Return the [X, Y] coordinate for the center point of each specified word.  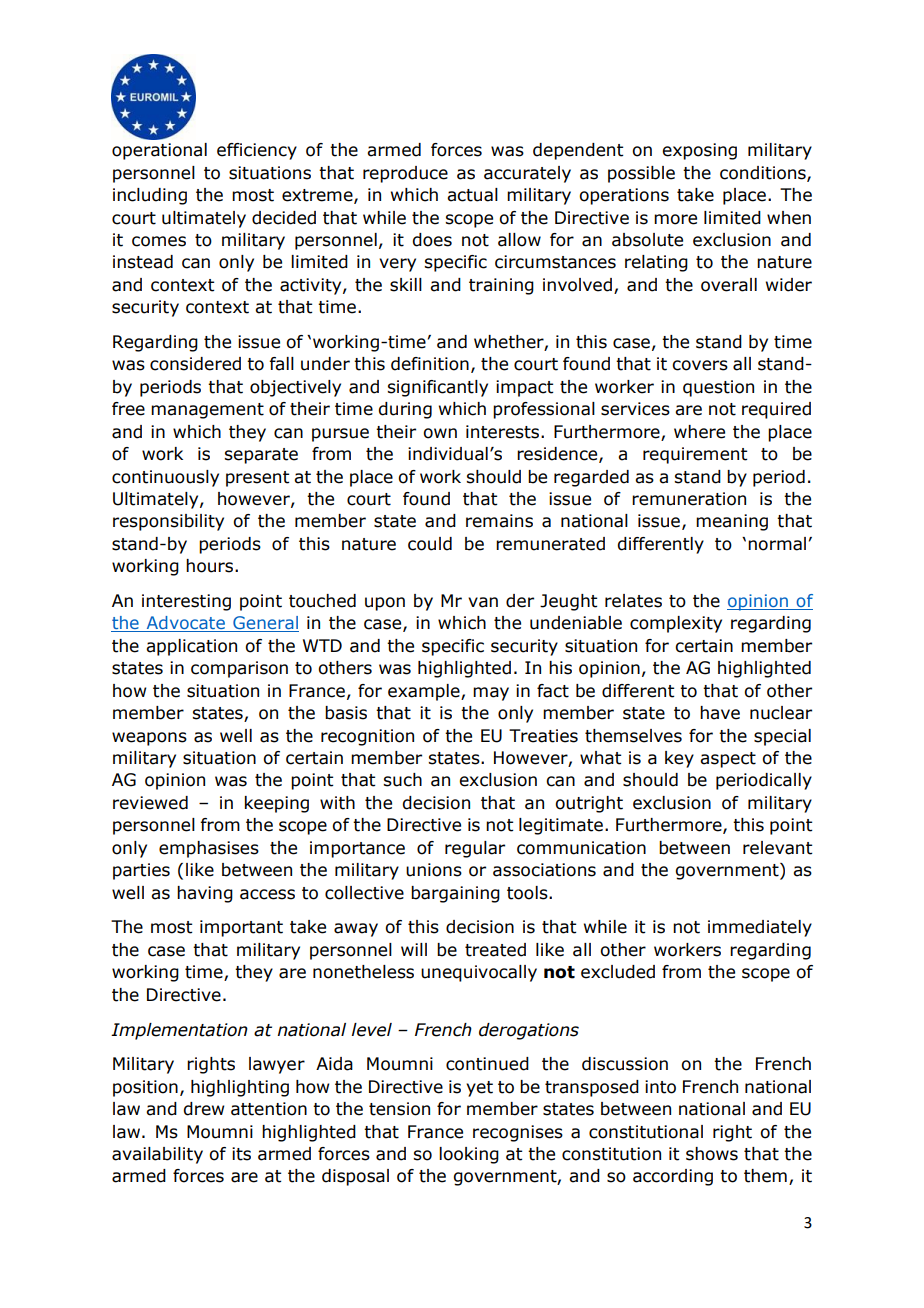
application [191, 647]
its [241, 1154]
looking [469, 1155]
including [150, 196]
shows [712, 1154]
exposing [699, 151]
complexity [676, 624]
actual [472, 195]
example [425, 692]
